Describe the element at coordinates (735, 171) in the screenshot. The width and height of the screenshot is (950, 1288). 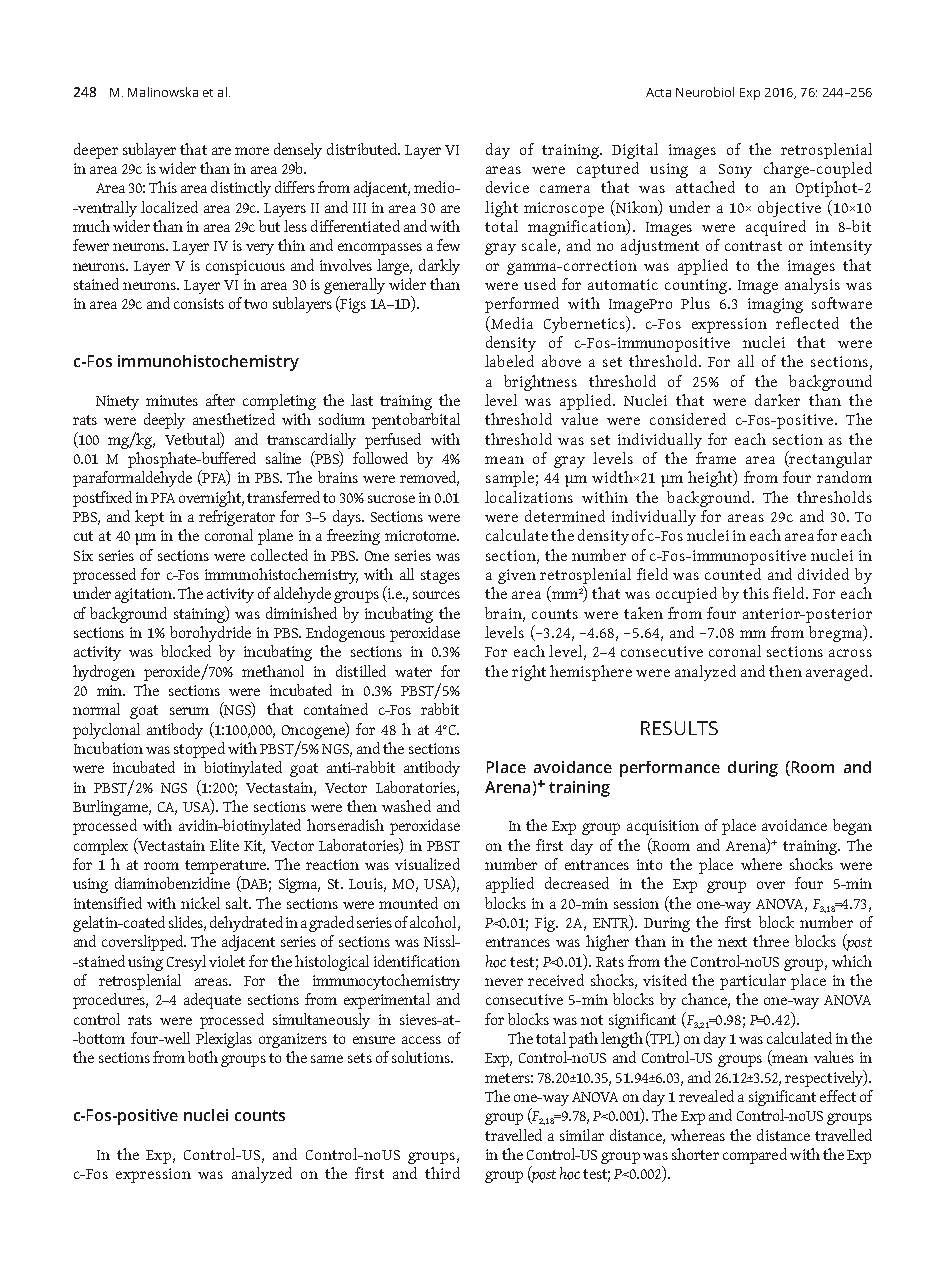
I see `Sony` at that location.
